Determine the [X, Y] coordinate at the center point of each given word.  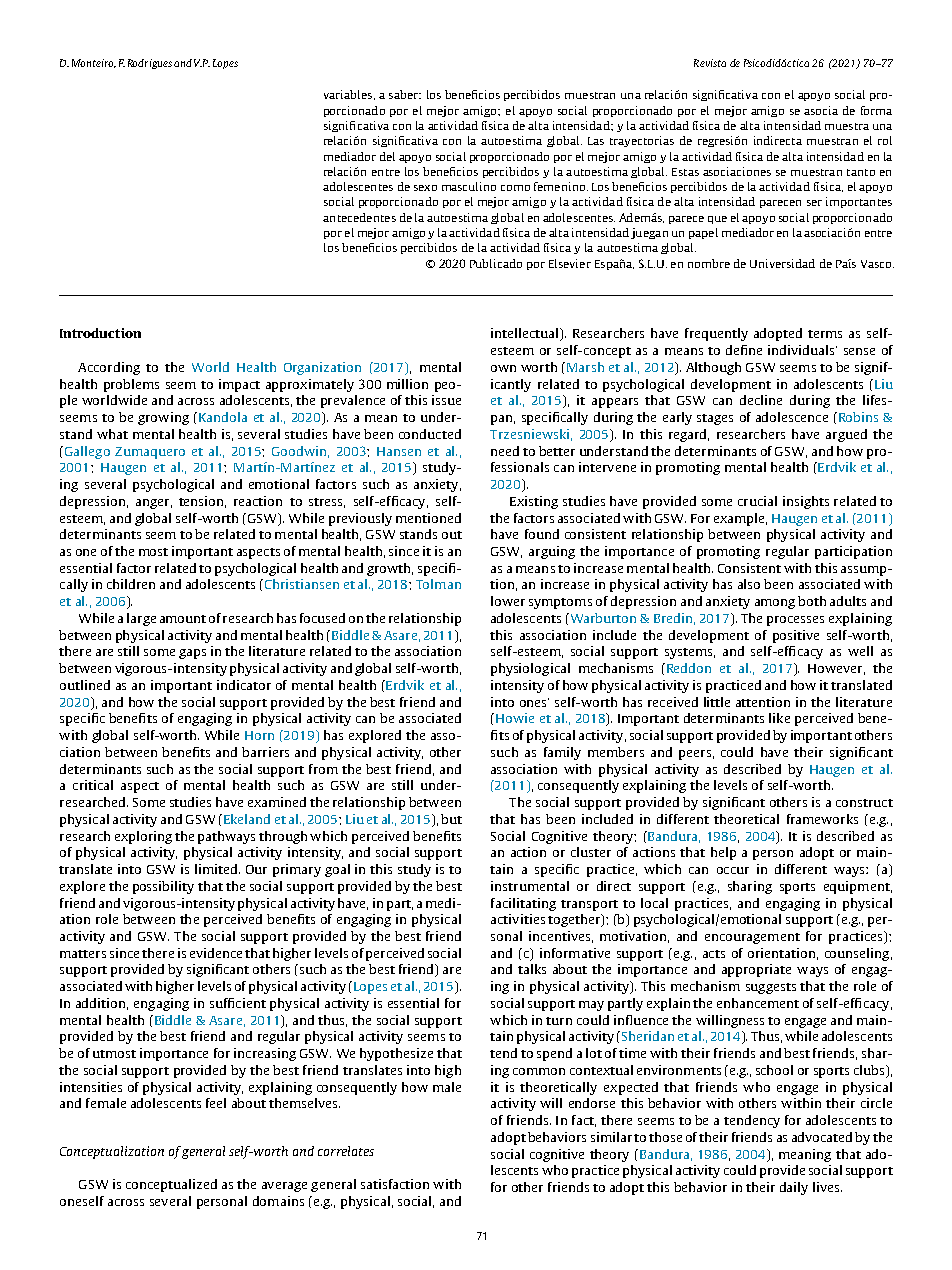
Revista [710, 63]
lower [508, 601]
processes [795, 621]
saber [404, 94]
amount [183, 619]
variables [348, 94]
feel [216, 1103]
